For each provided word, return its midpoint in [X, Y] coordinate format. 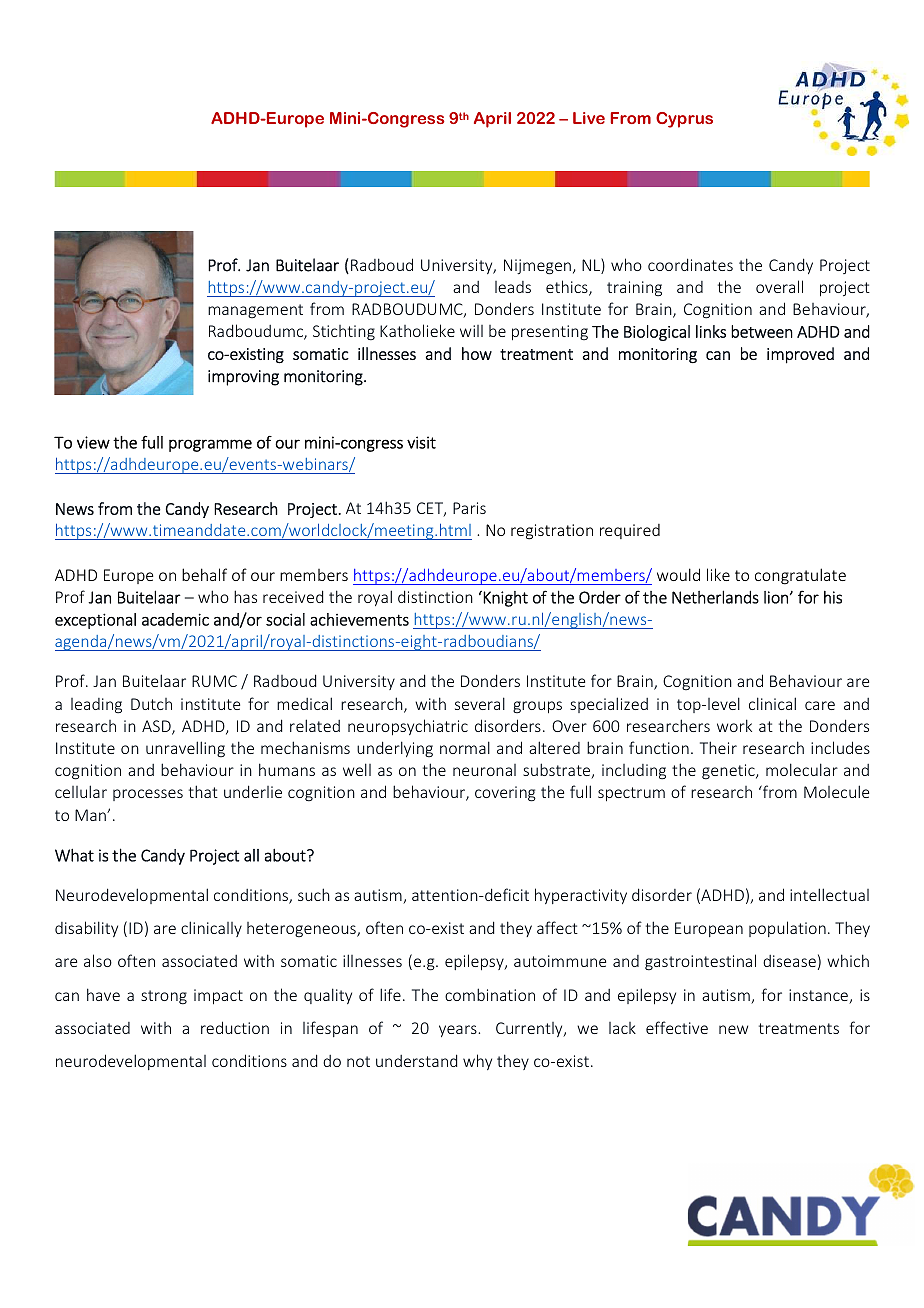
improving [243, 378]
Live [589, 118]
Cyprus [684, 120]
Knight [504, 599]
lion [776, 597]
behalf [204, 574]
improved [800, 355]
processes [148, 795]
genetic [729, 772]
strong [164, 997]
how [477, 353]
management [255, 311]
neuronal [484, 770]
